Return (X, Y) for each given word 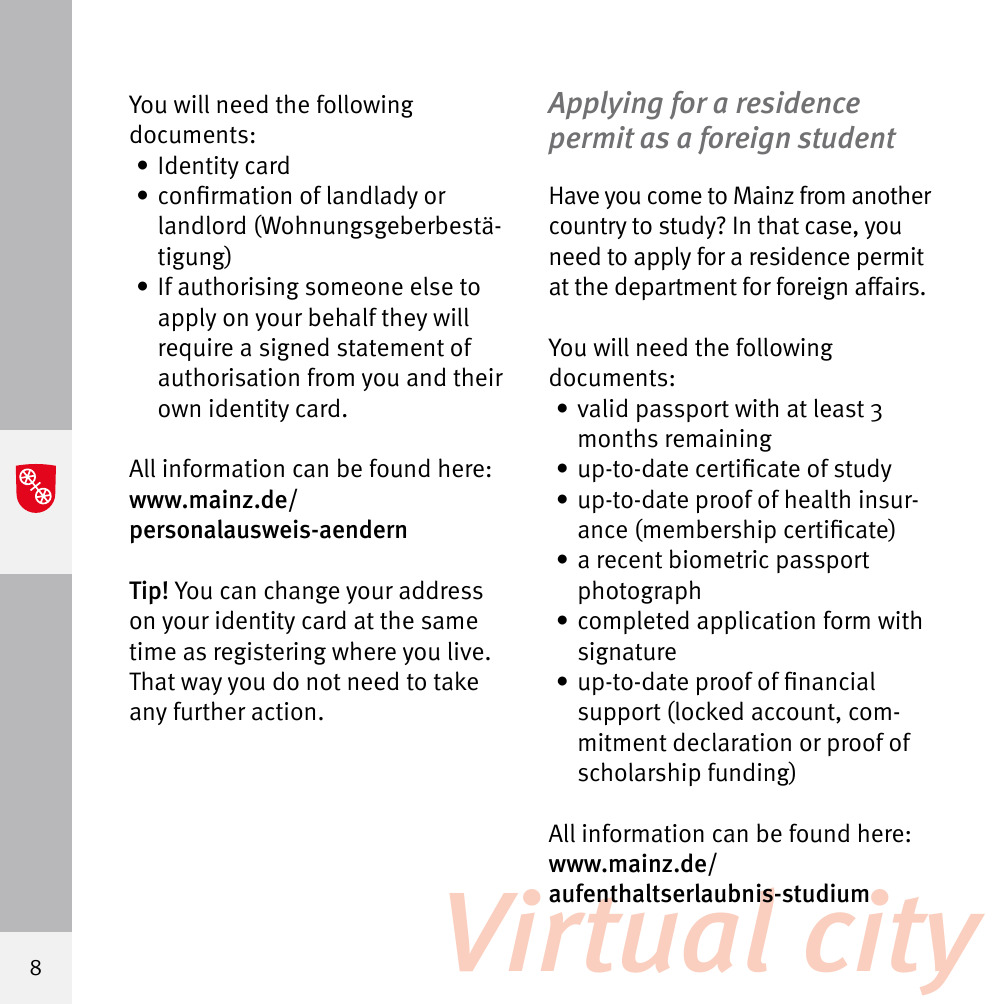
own (179, 411)
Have (574, 195)
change (301, 592)
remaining (719, 440)
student (847, 137)
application (756, 622)
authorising (238, 288)
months (618, 438)
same (449, 623)
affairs (887, 286)
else (432, 286)
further (210, 711)
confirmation (225, 195)
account (794, 713)
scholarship (639, 774)
